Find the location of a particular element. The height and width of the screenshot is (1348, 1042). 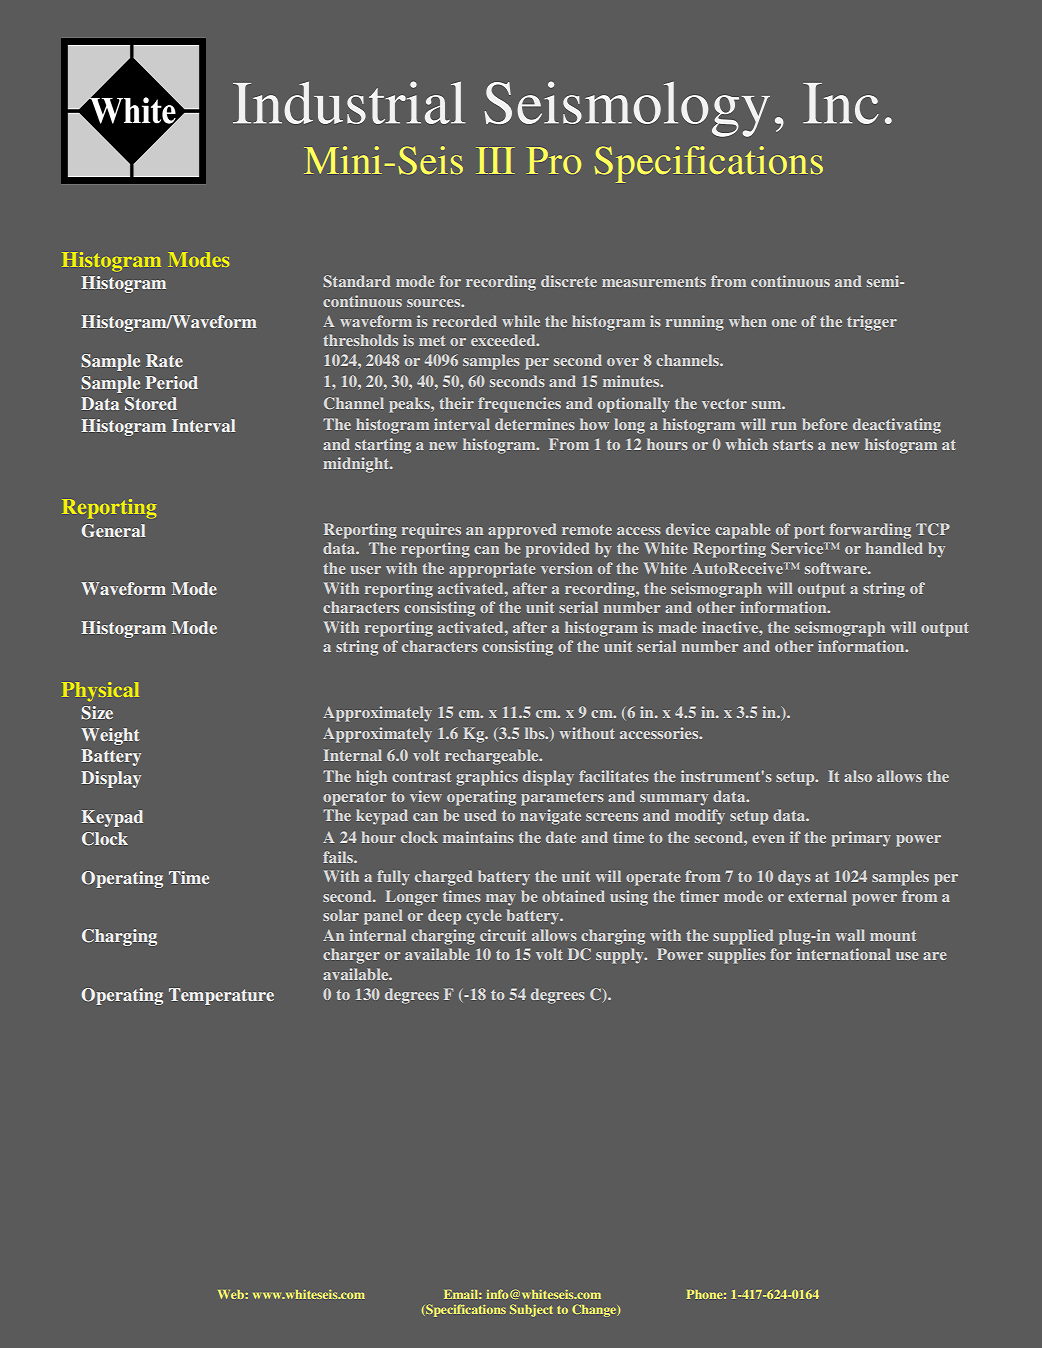

international is located at coordinates (844, 954).
